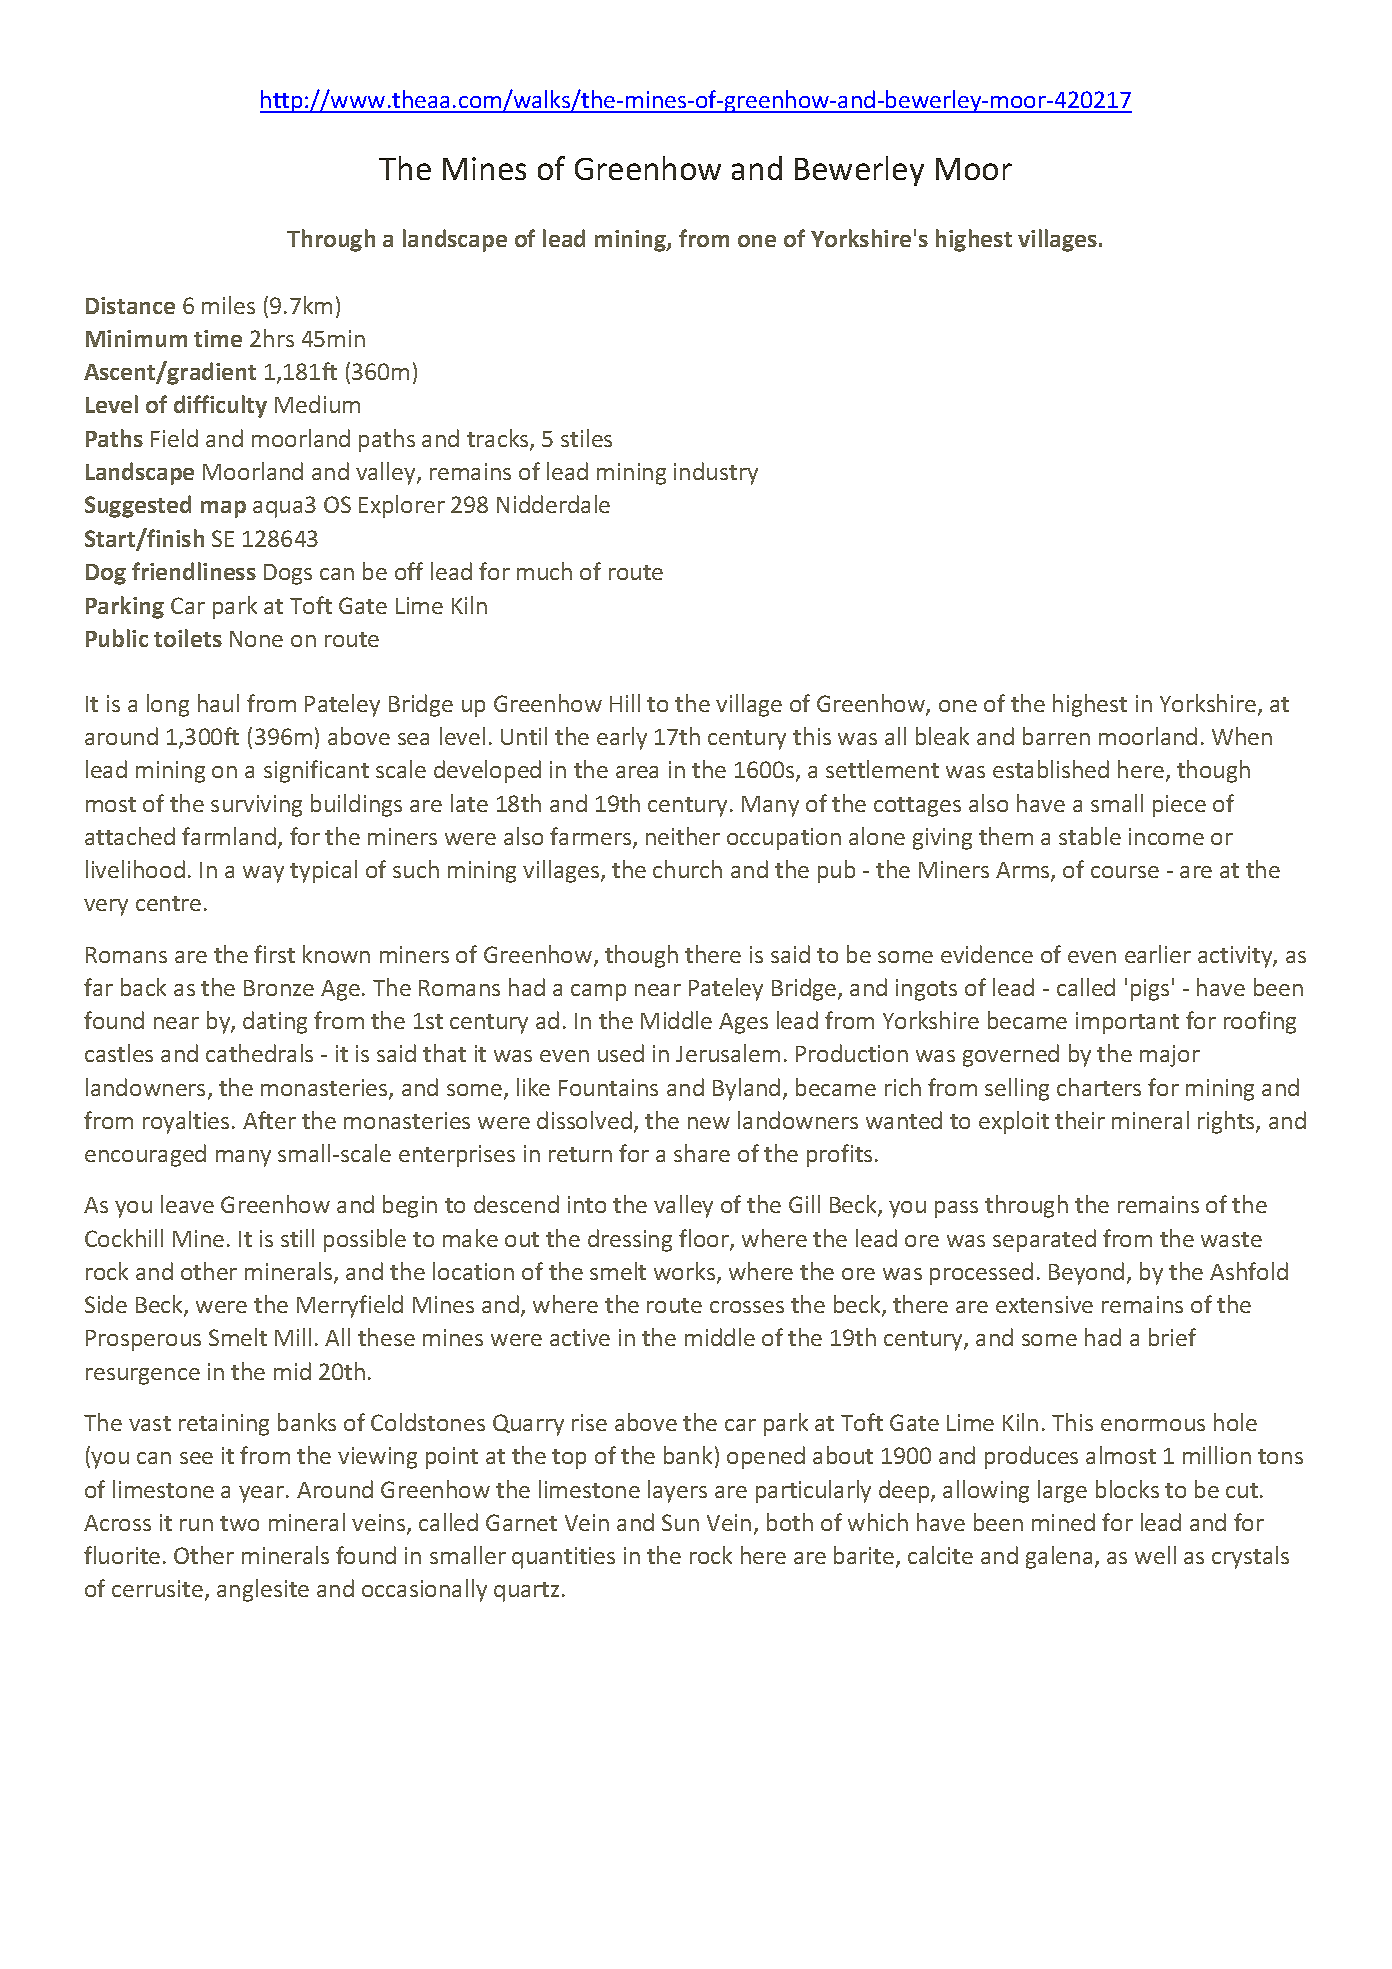  I want to click on two, so click(239, 1523).
